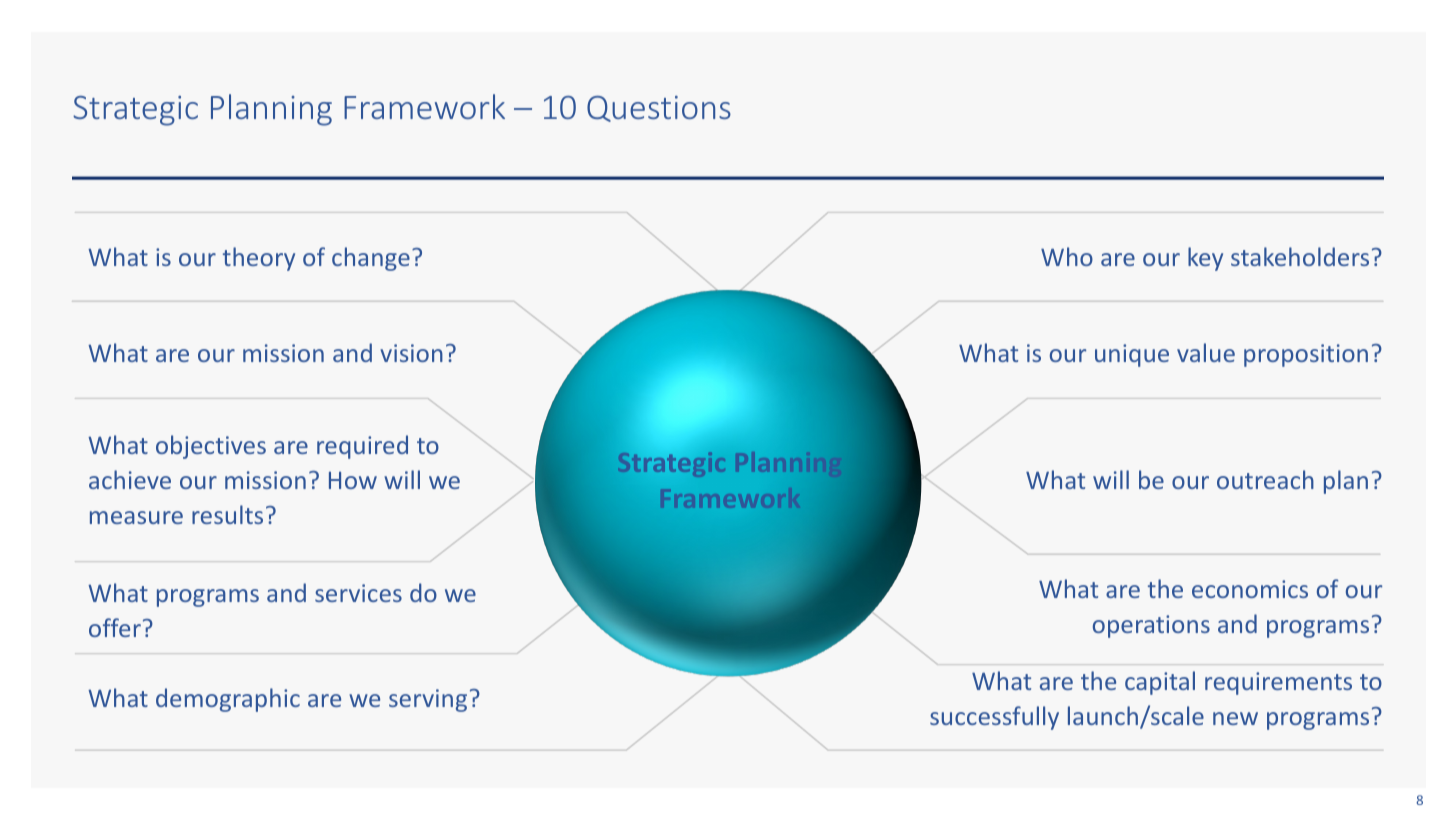 This image has width=1456, height=819. Describe the element at coordinates (227, 514) in the image. I see `results` at that location.
